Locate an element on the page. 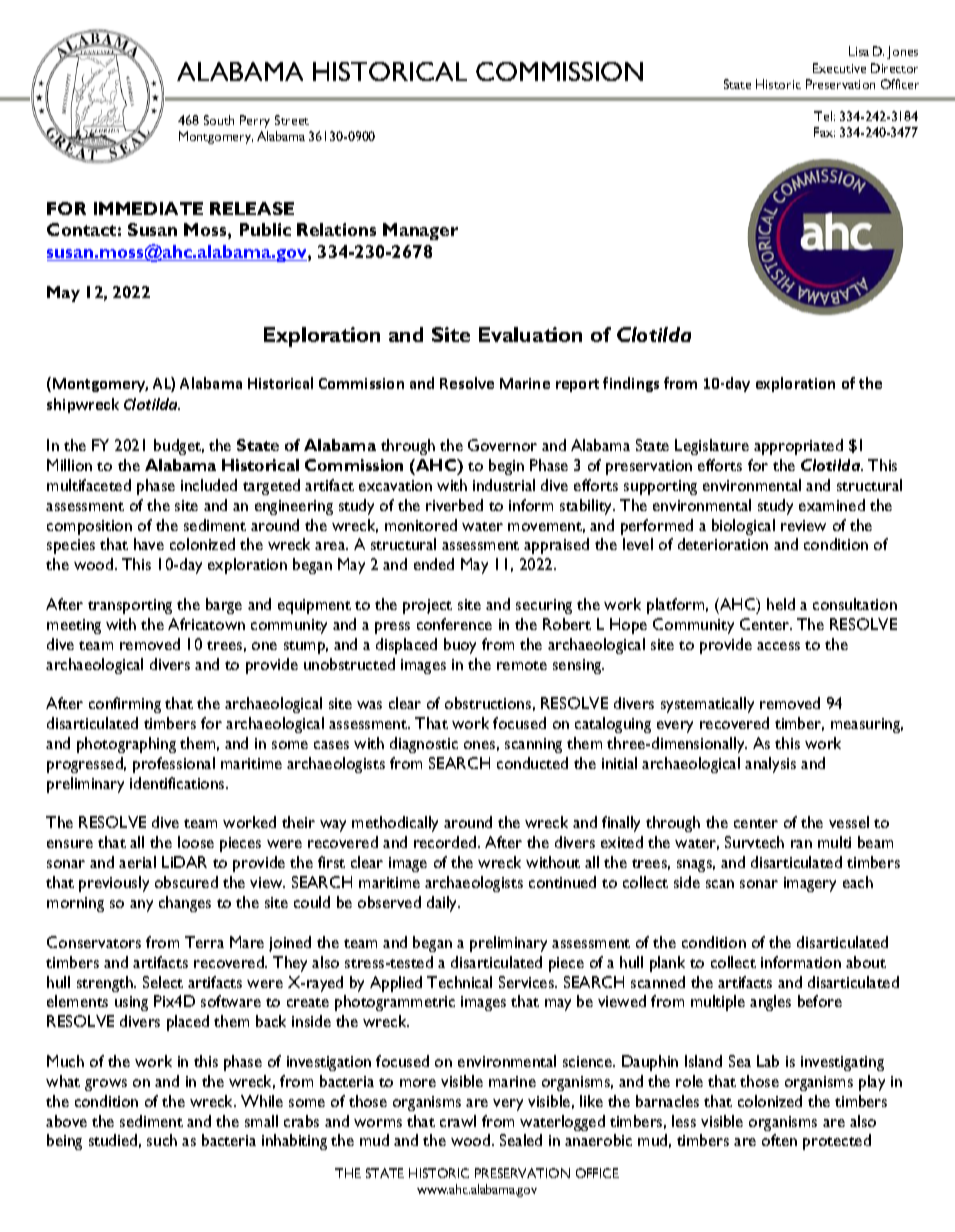 The height and width of the page is (1232, 955). South is located at coordinates (219, 120).
